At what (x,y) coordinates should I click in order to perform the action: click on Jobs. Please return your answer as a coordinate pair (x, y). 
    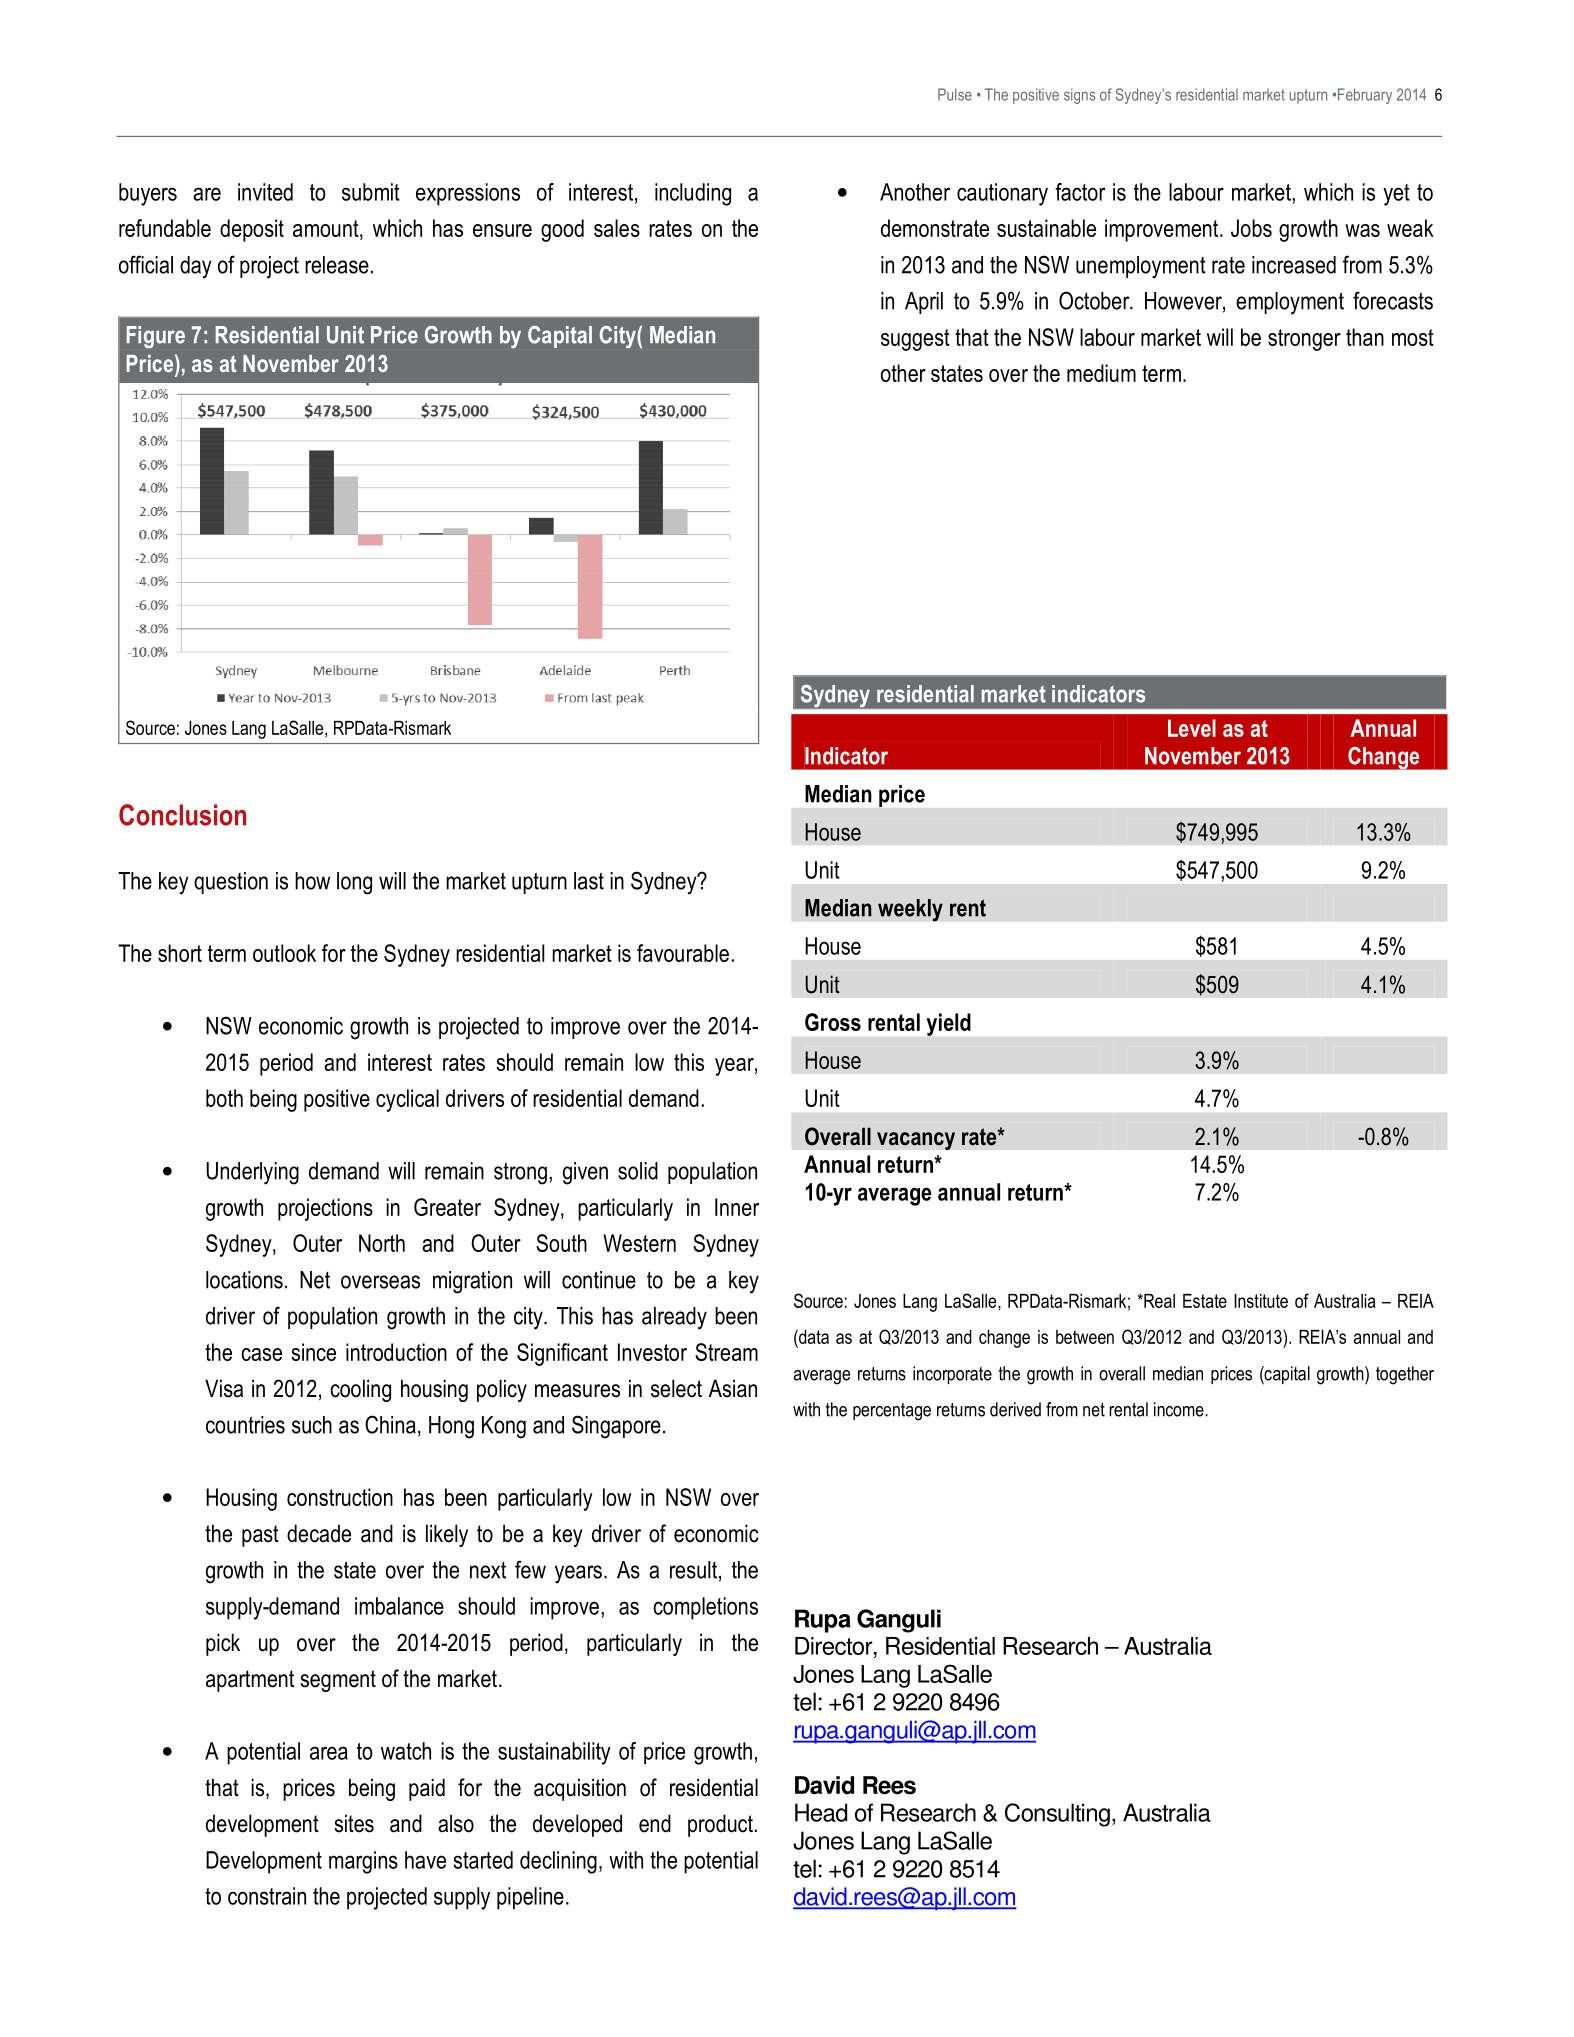
    Looking at the image, I should click on (1251, 228).
